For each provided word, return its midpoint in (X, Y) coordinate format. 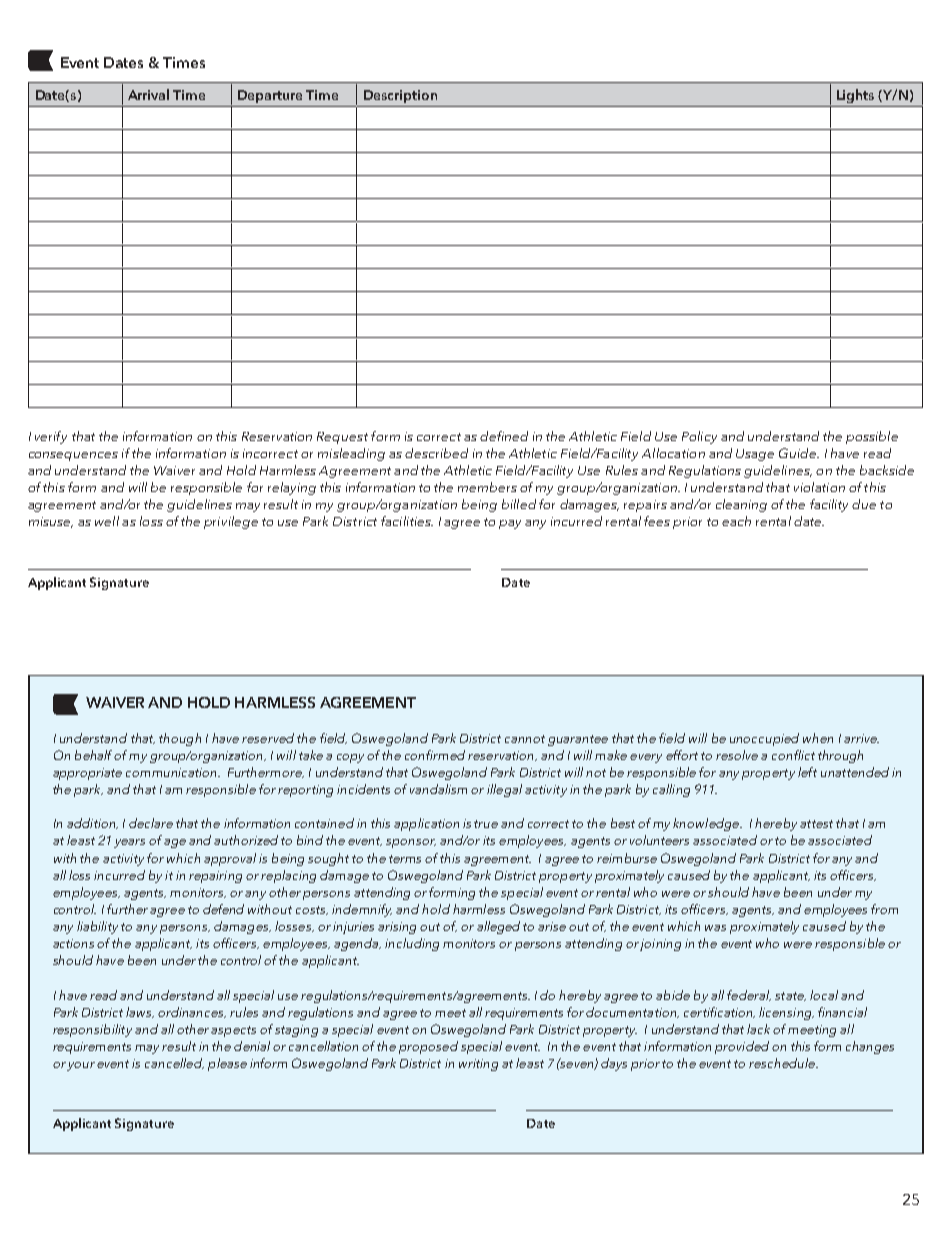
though (180, 739)
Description (400, 96)
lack (758, 1029)
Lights (855, 96)
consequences (73, 456)
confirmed (435, 755)
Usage (755, 455)
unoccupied (764, 739)
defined (504, 436)
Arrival (148, 94)
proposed (428, 1047)
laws (140, 1012)
